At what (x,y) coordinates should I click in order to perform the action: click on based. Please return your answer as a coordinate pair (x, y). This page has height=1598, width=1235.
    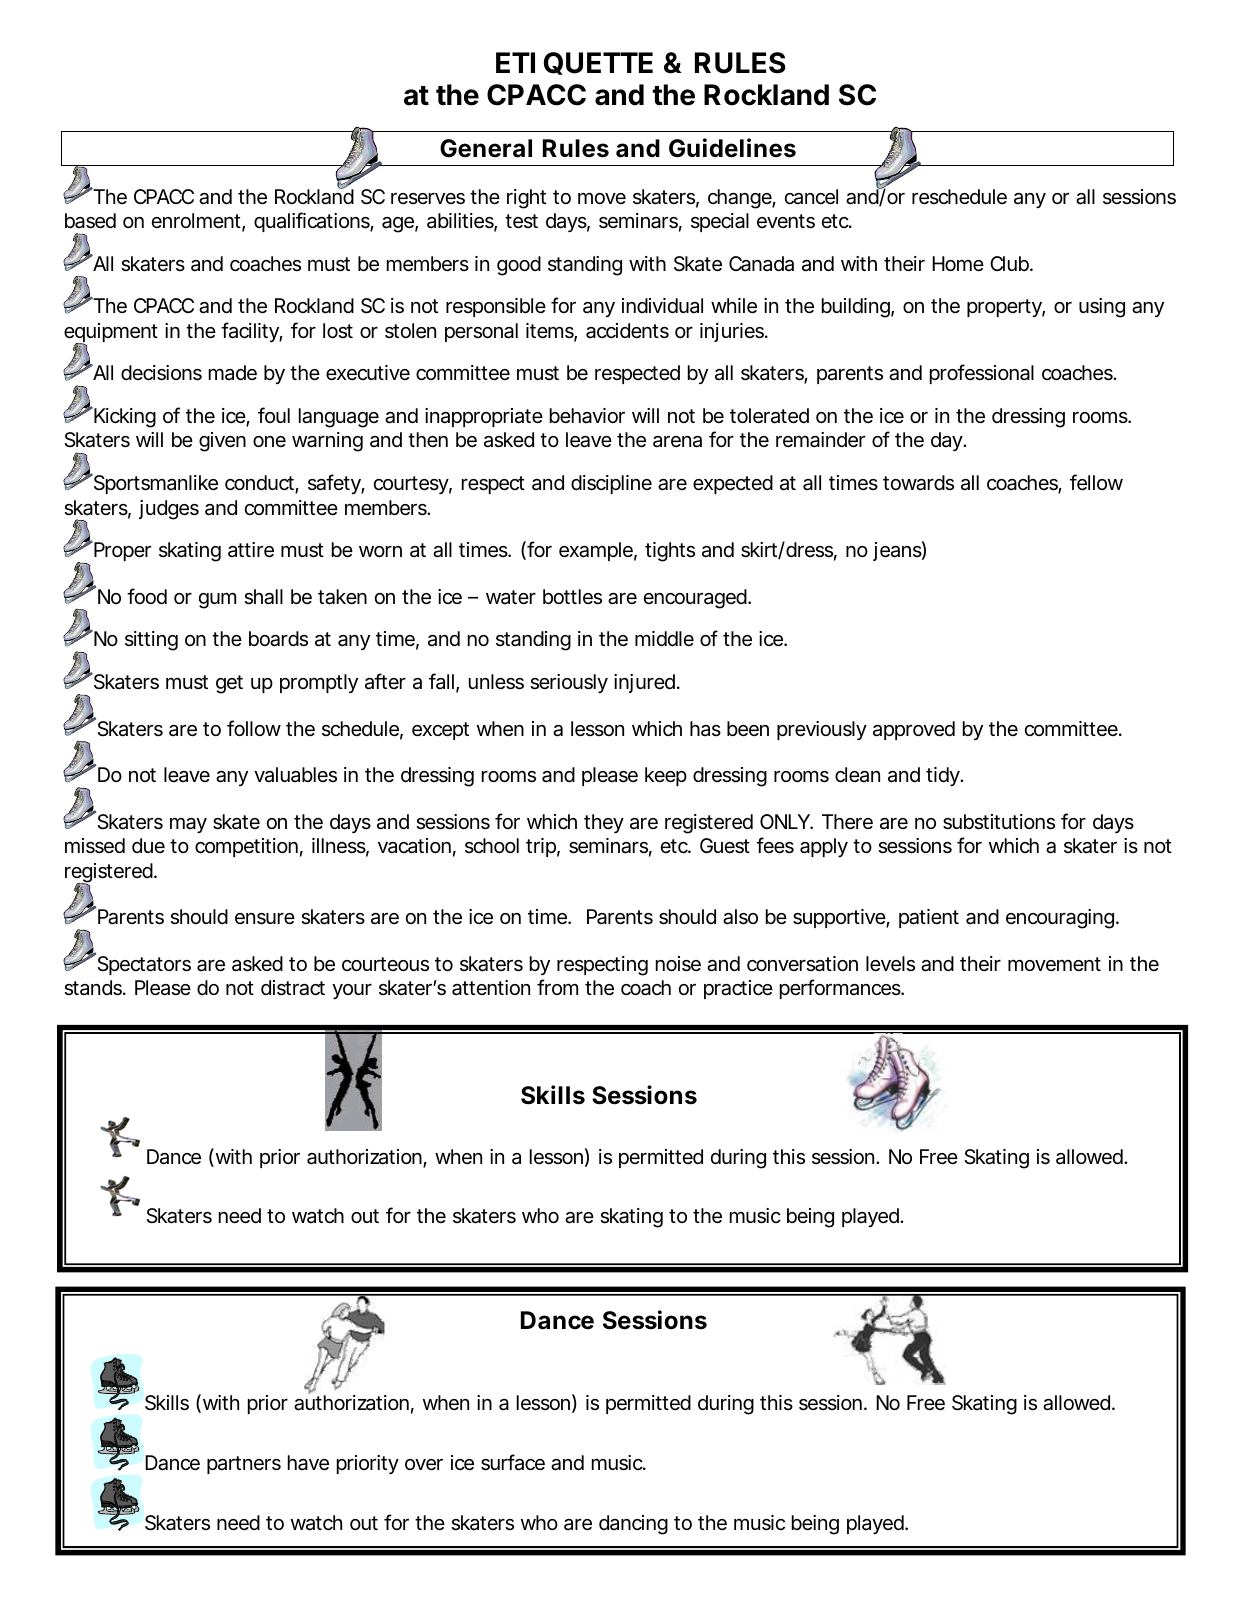
    Looking at the image, I should click on (90, 221).
